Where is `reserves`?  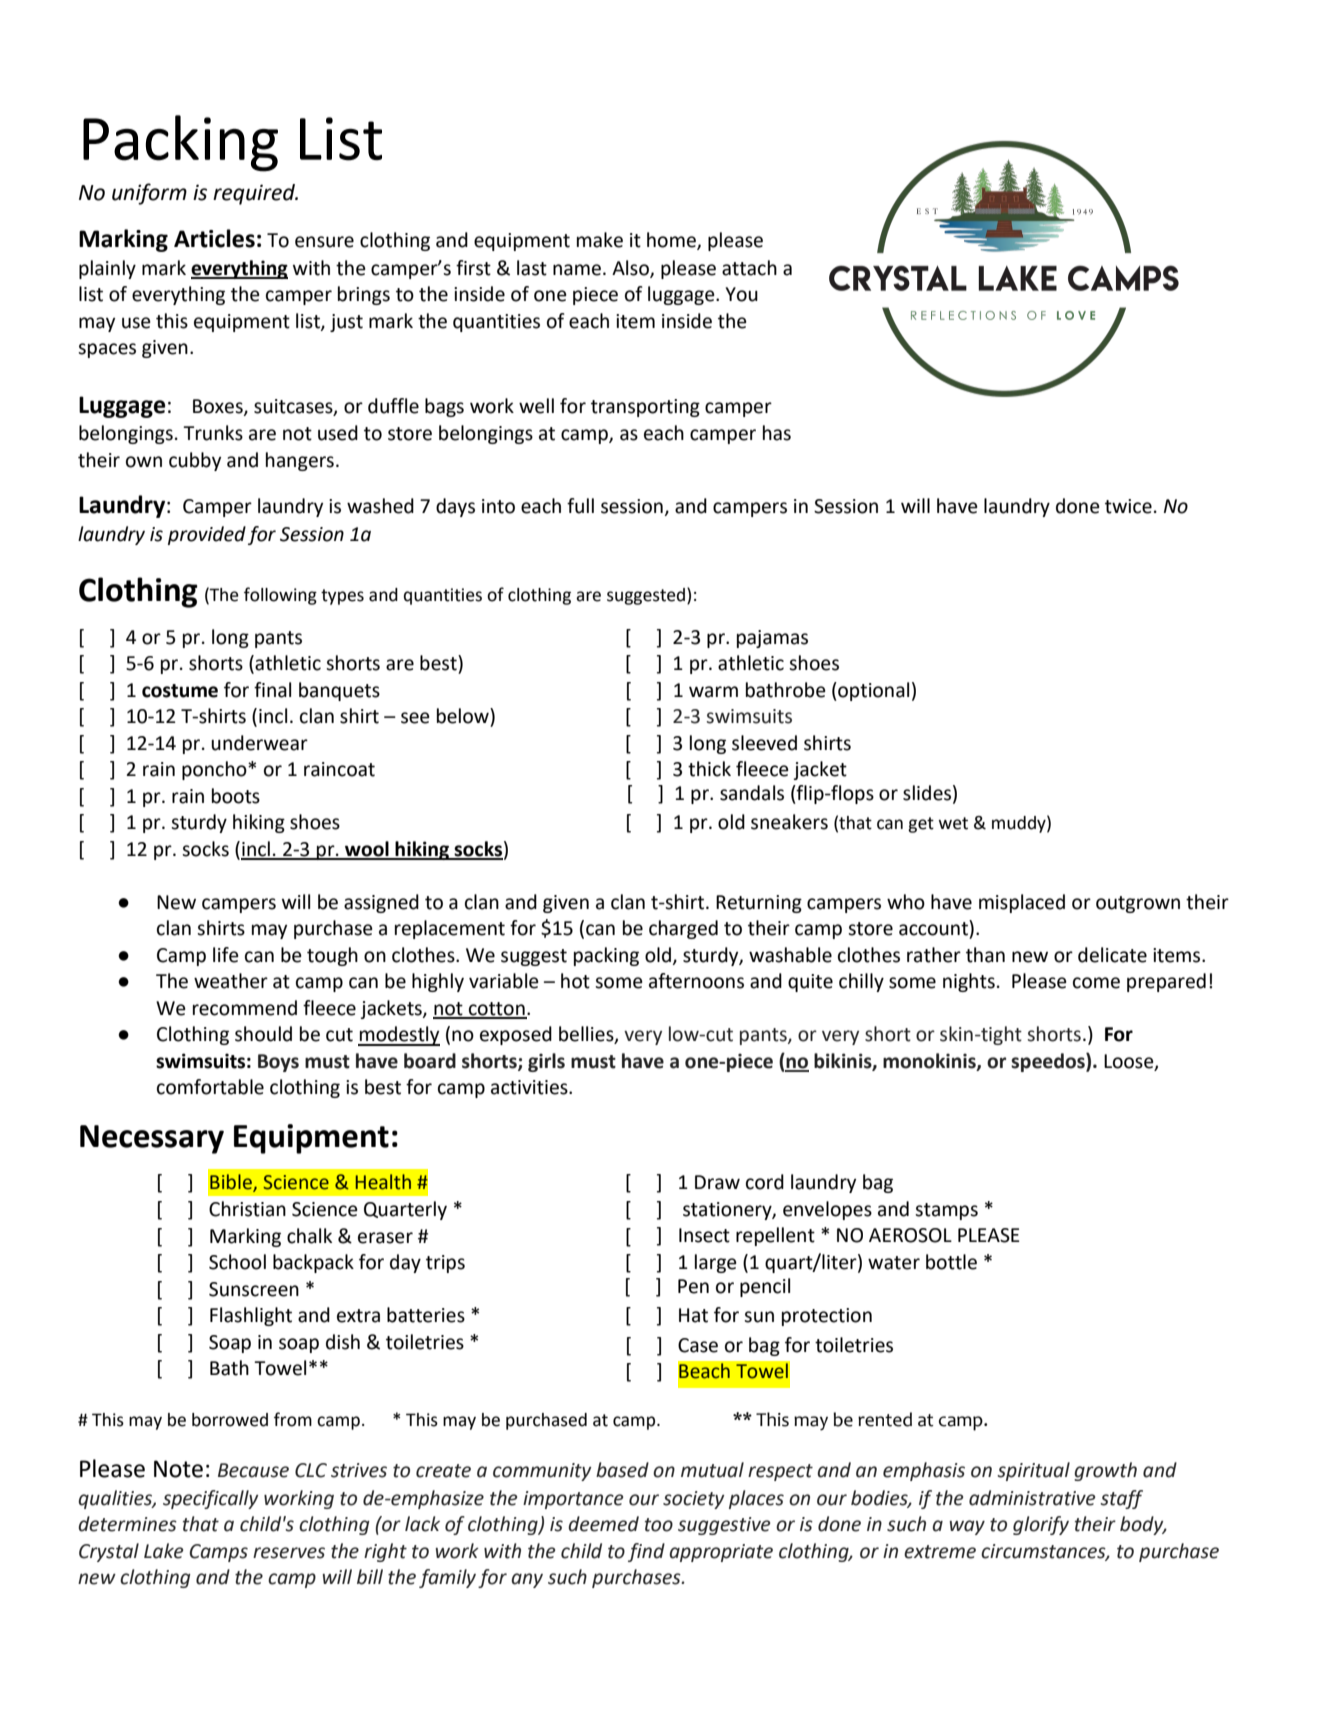
reserves is located at coordinates (289, 1553).
